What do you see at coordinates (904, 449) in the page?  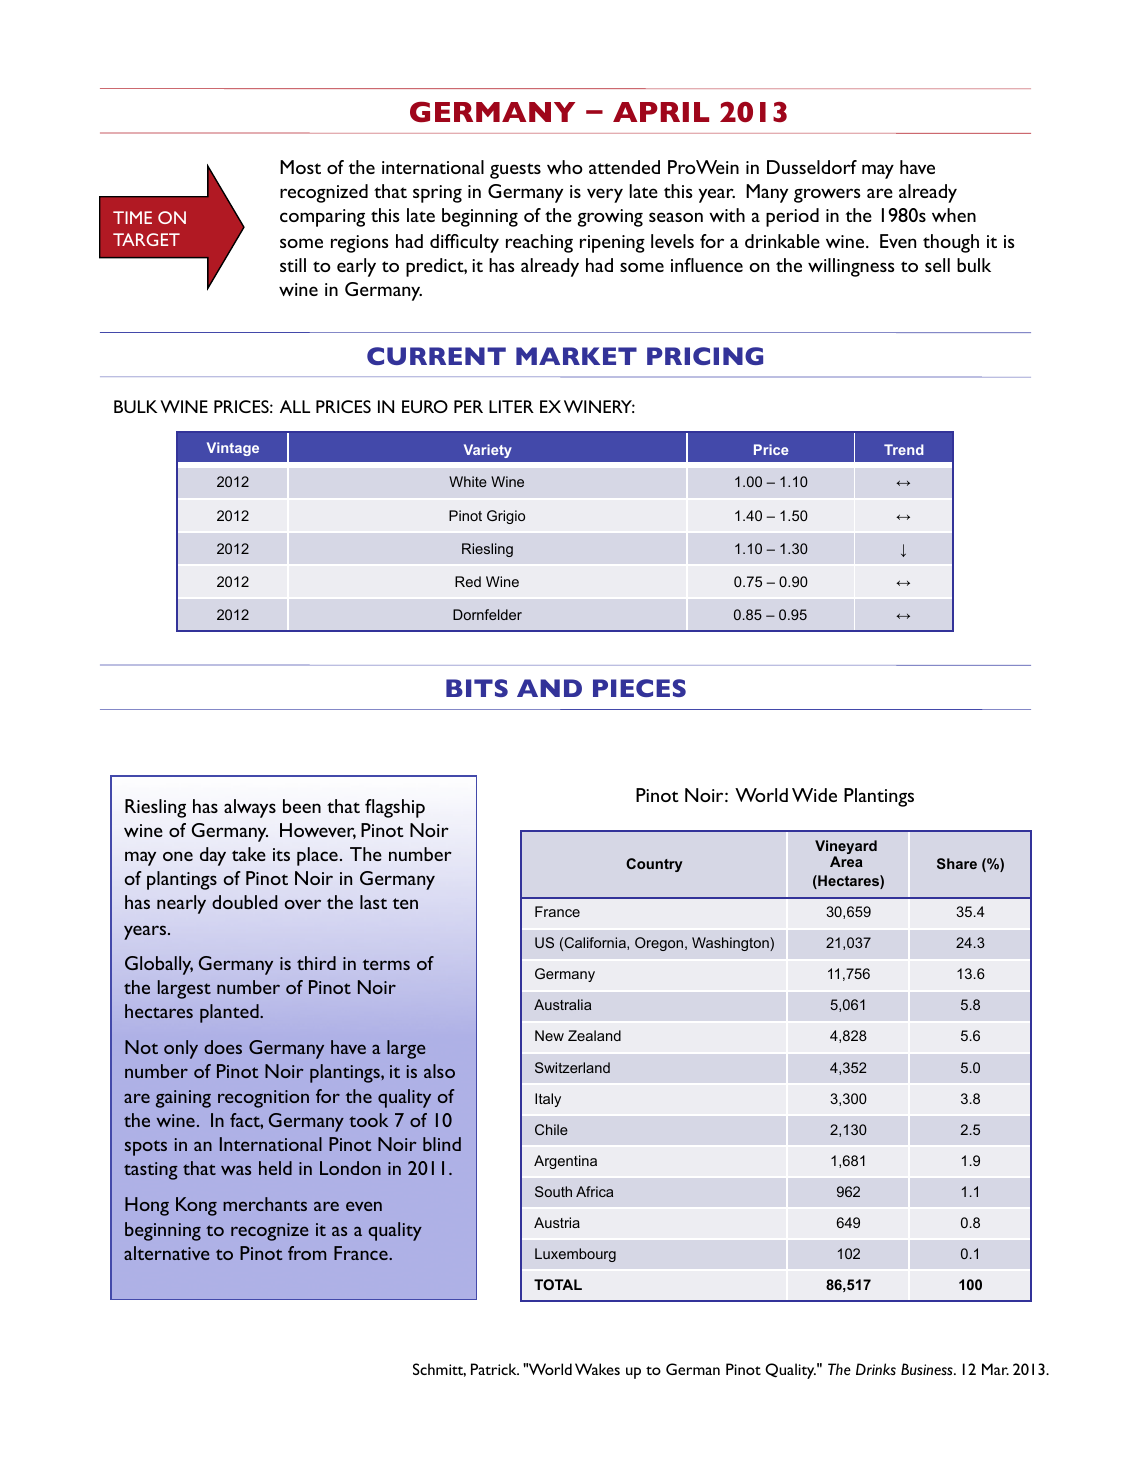 I see `Trend` at bounding box center [904, 449].
